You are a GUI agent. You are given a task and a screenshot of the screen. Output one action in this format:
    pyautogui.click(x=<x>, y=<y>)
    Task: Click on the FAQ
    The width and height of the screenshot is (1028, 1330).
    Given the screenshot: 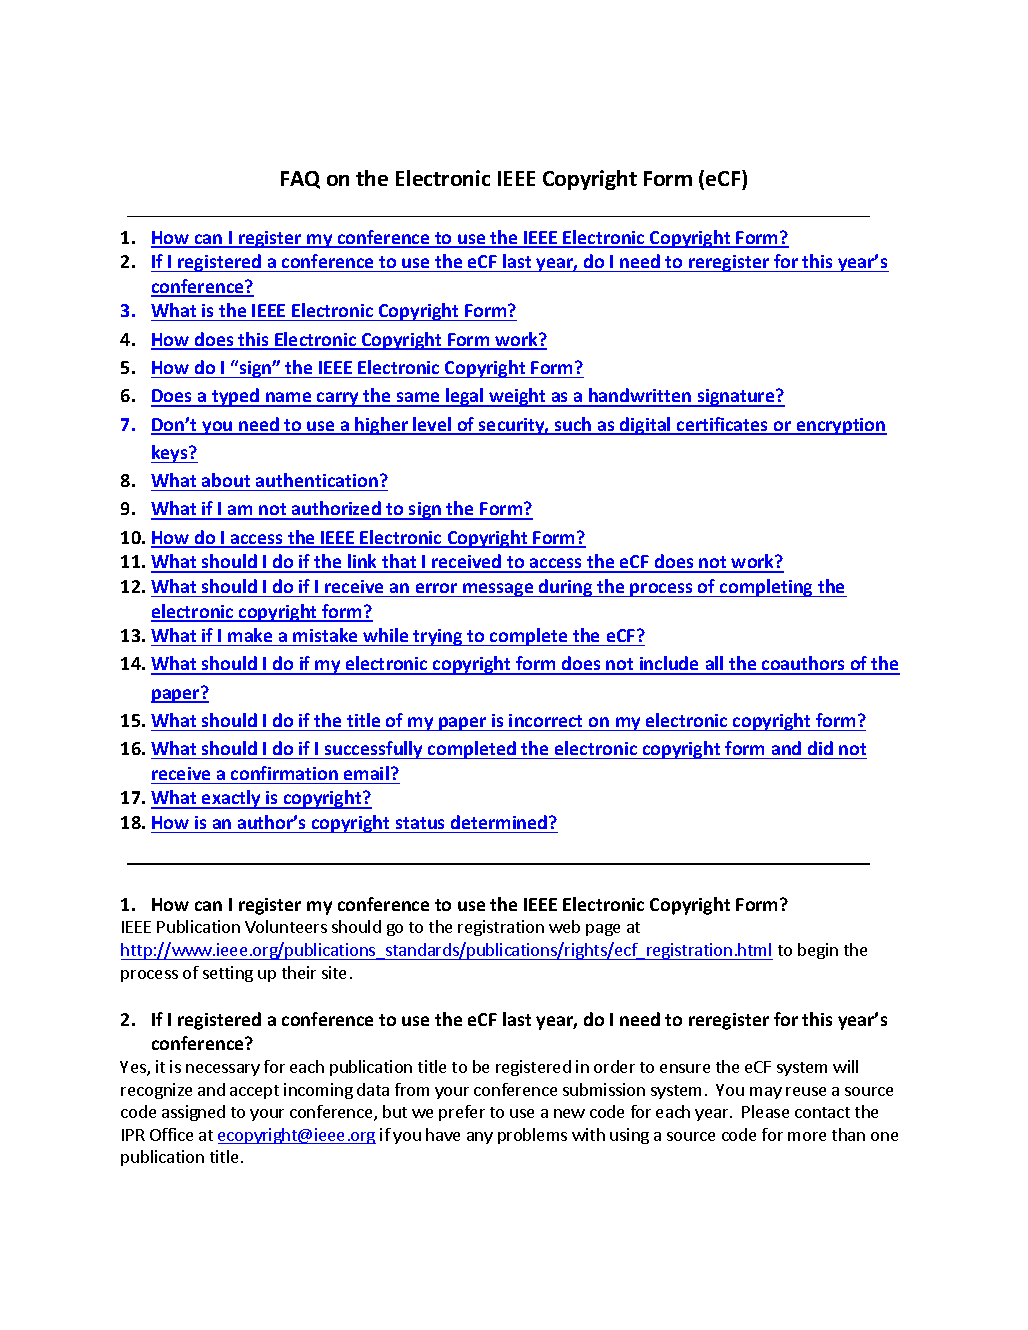 What is the action you would take?
    pyautogui.click(x=300, y=180)
